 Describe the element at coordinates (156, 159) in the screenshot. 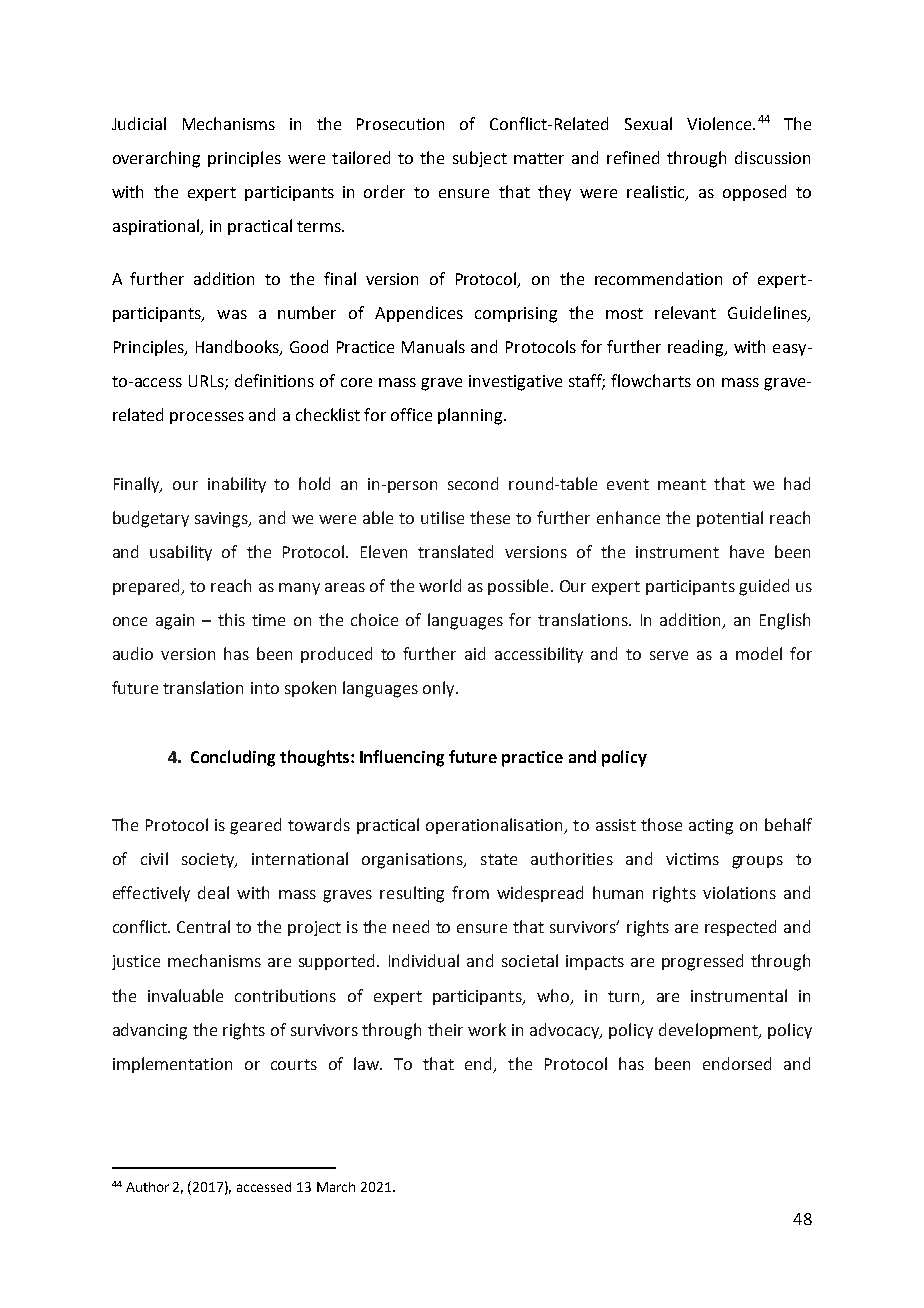

I see `overarching` at that location.
